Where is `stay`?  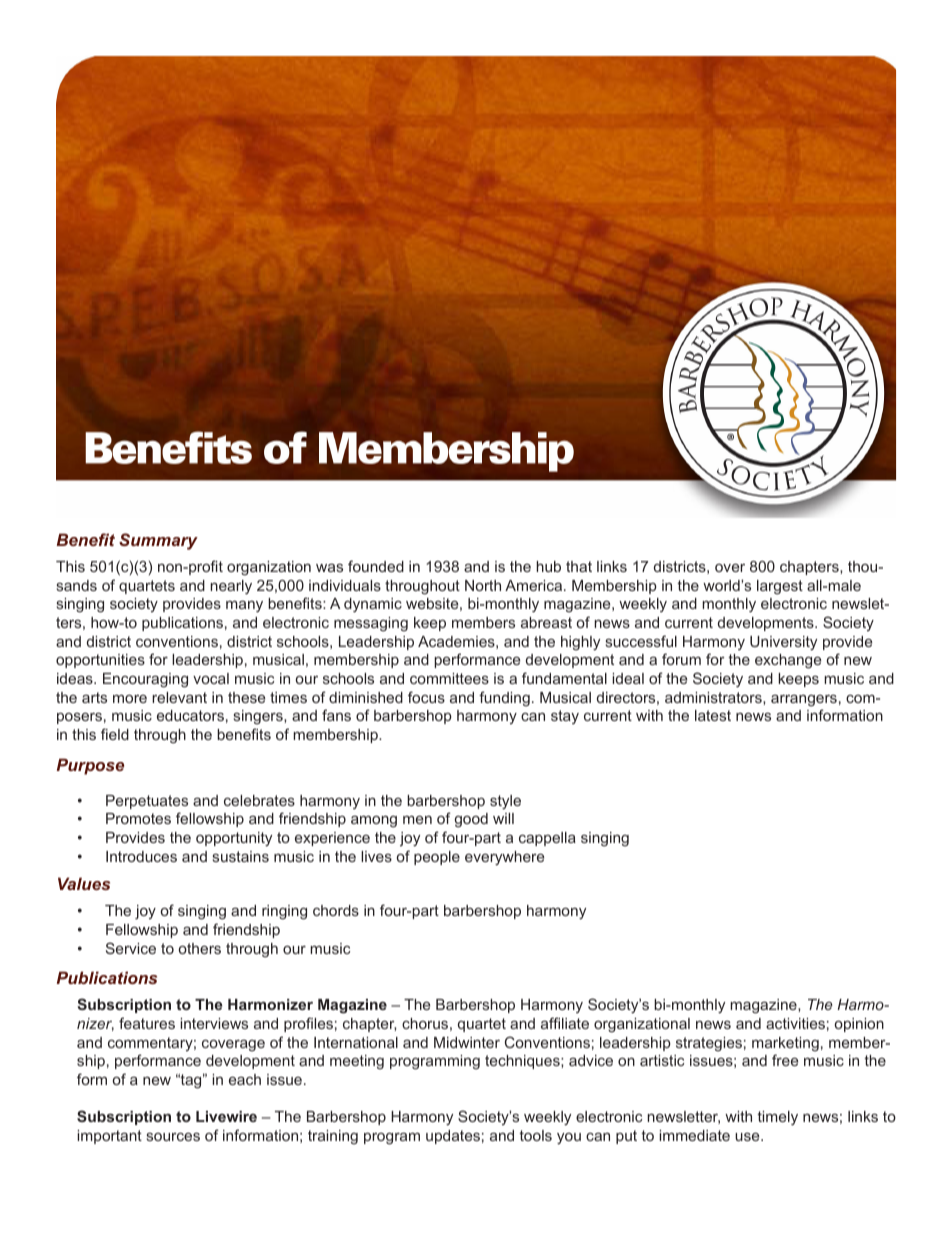 stay is located at coordinates (565, 717).
